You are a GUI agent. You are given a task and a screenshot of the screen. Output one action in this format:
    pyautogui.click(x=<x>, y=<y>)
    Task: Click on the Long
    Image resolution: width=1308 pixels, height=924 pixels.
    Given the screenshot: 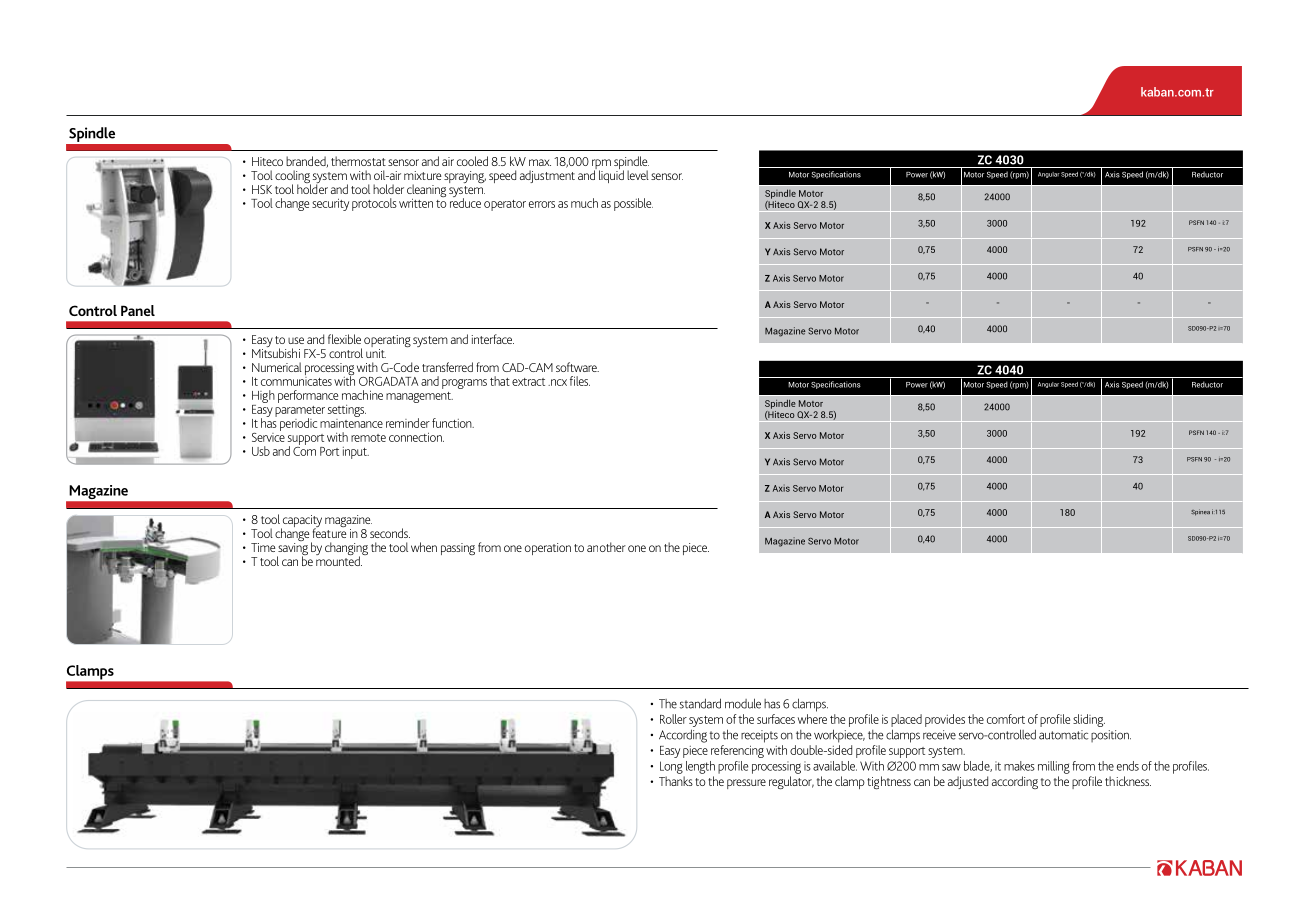 What is the action you would take?
    pyautogui.click(x=671, y=767)
